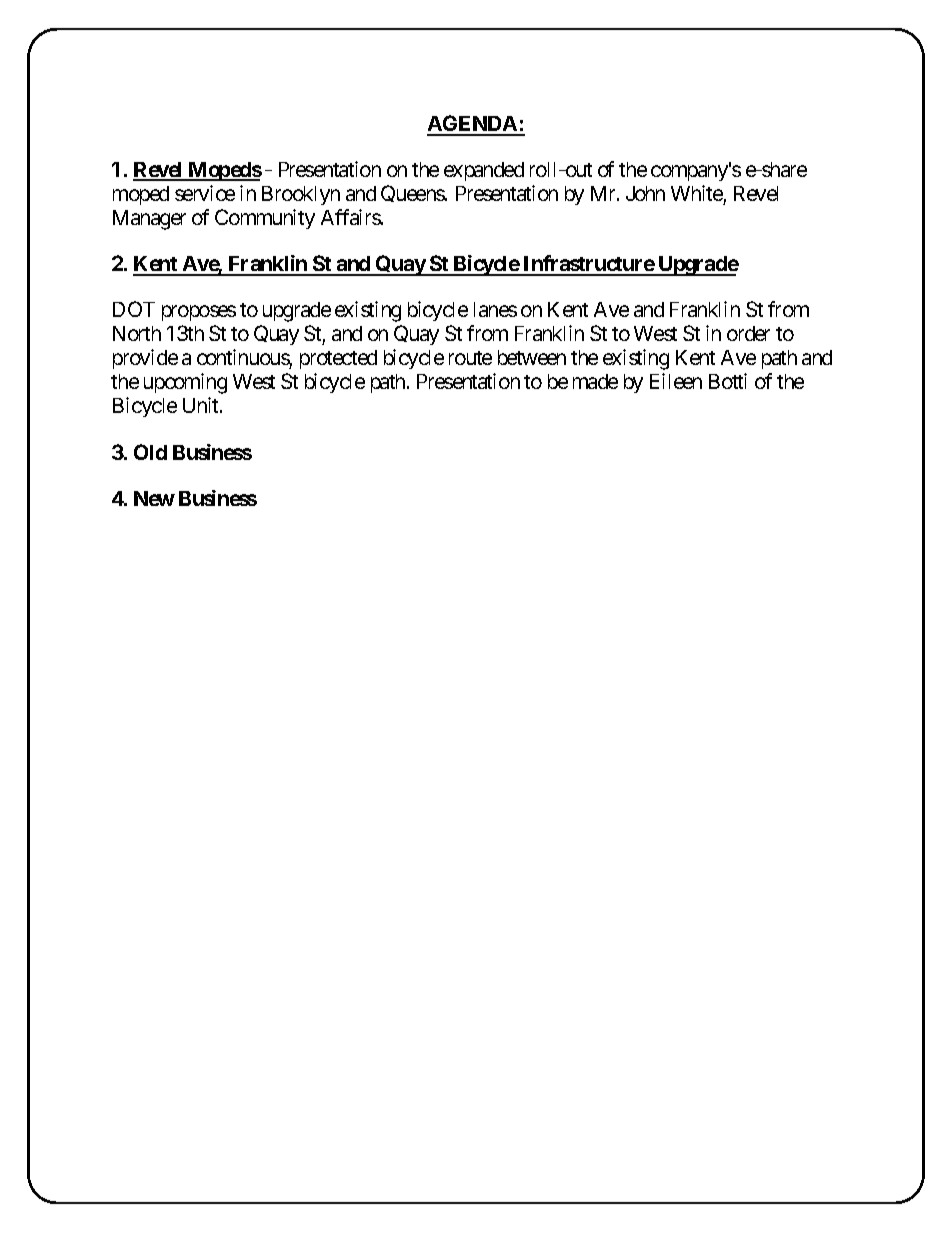 This screenshot has height=1233, width=952. Describe the element at coordinates (697, 193) in the screenshot. I see `White` at that location.
